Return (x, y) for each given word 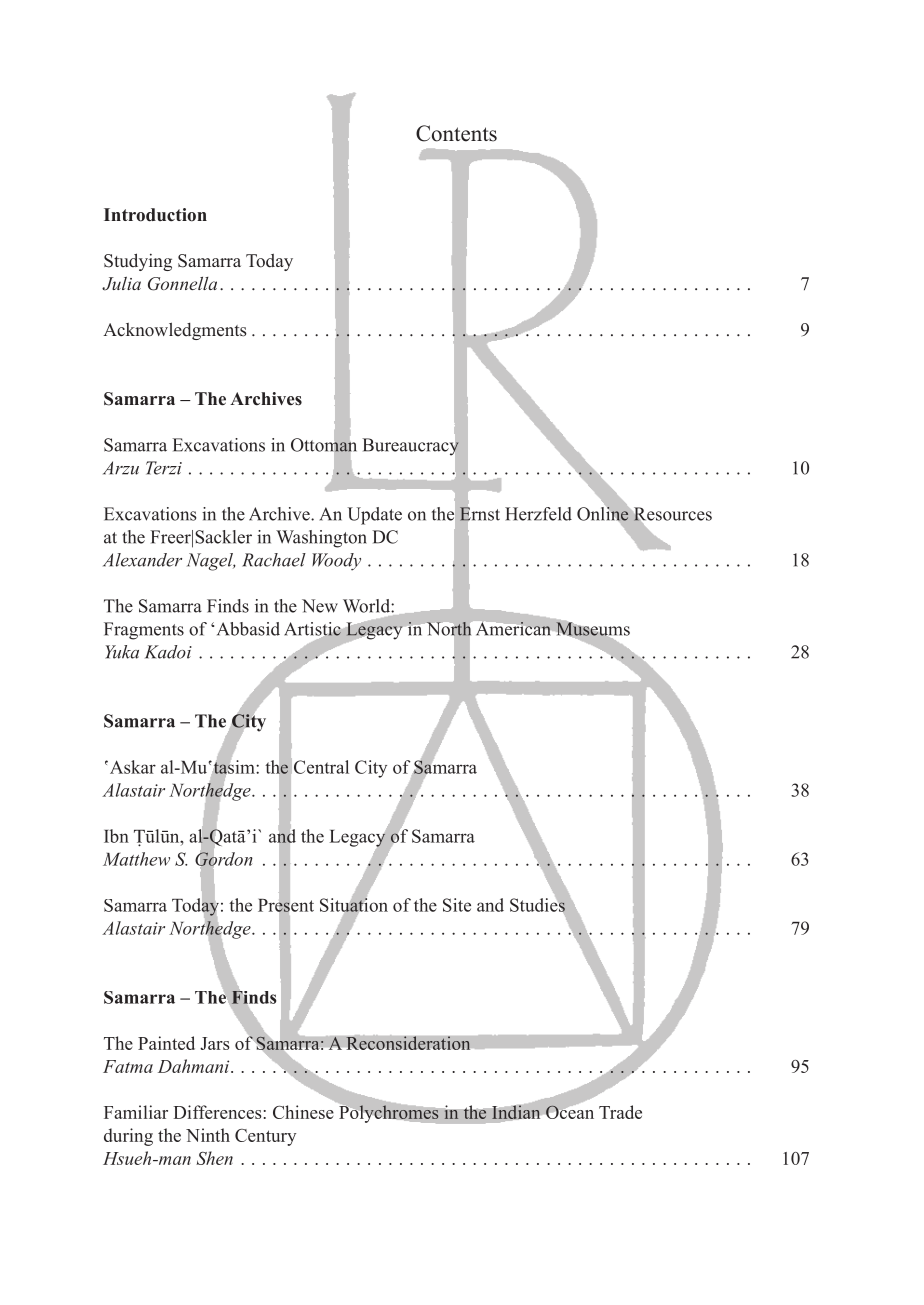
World (367, 606)
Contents (456, 133)
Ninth (208, 1135)
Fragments (144, 631)
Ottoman (324, 445)
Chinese (303, 1112)
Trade (620, 1112)
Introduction (155, 215)
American (513, 629)
